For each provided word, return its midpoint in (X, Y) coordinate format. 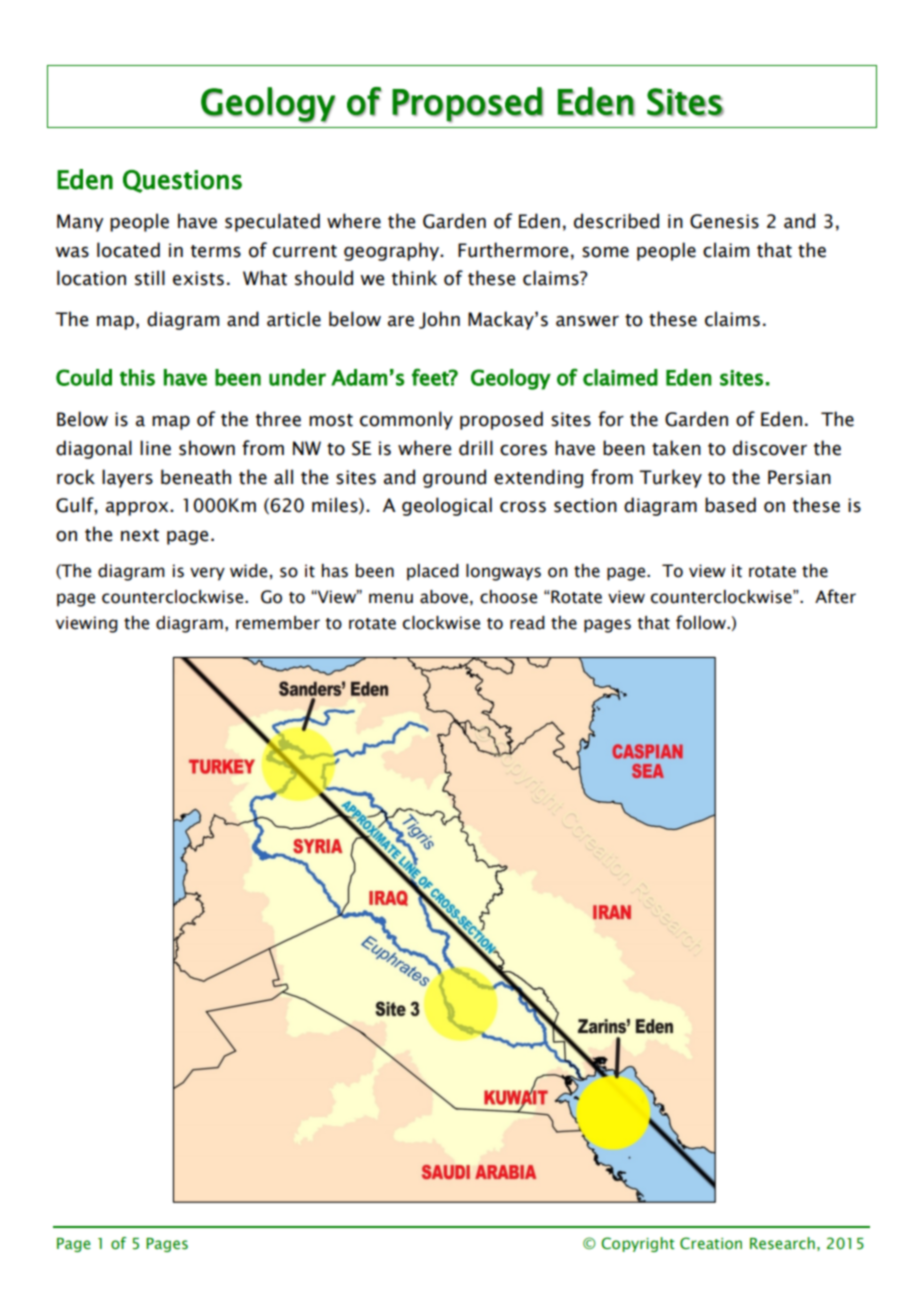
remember (278, 623)
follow (702, 622)
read (527, 623)
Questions (182, 181)
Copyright (638, 1244)
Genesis (724, 221)
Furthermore (513, 250)
